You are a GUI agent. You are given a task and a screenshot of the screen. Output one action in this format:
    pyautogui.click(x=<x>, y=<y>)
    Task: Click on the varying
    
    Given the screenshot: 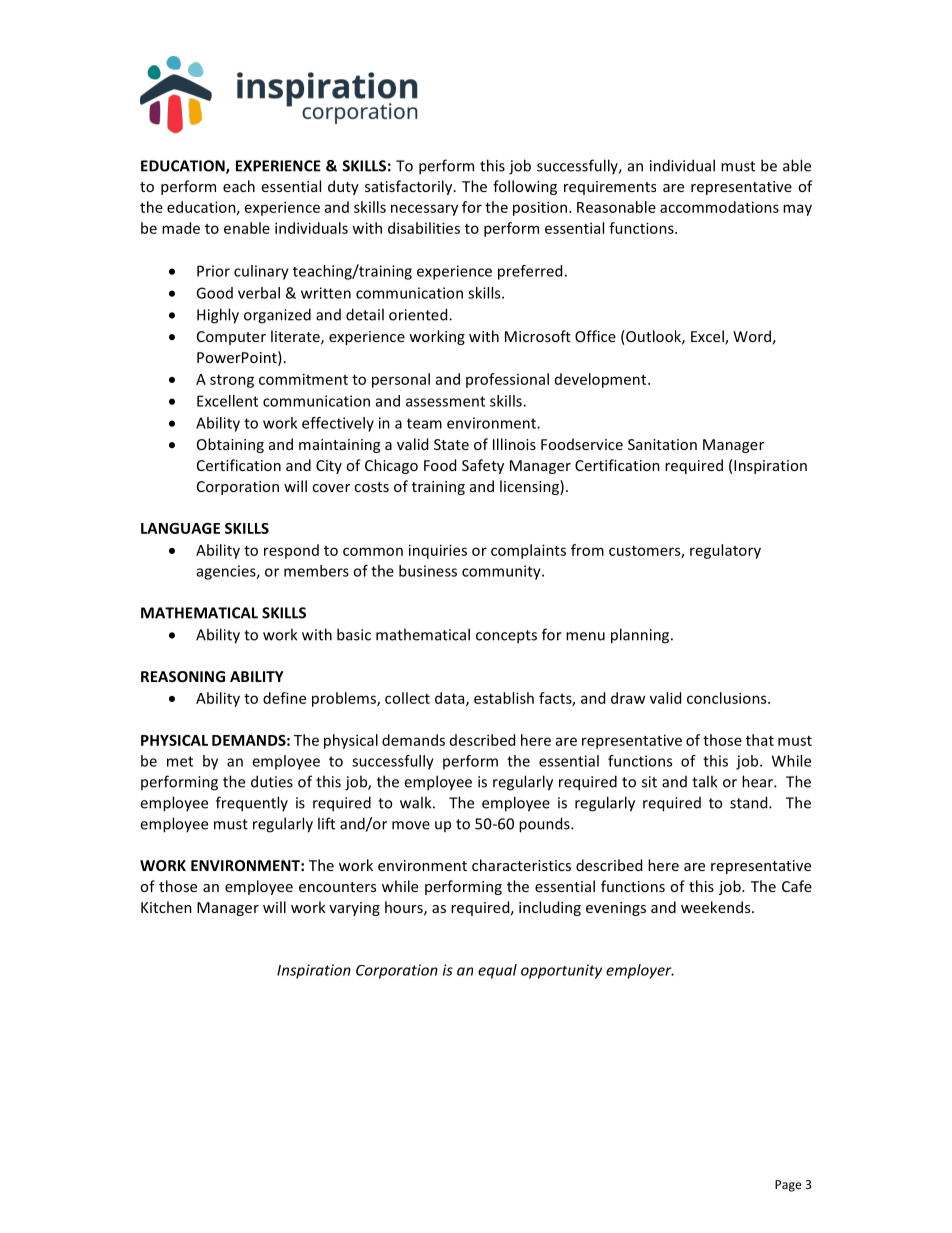 What is the action you would take?
    pyautogui.click(x=354, y=909)
